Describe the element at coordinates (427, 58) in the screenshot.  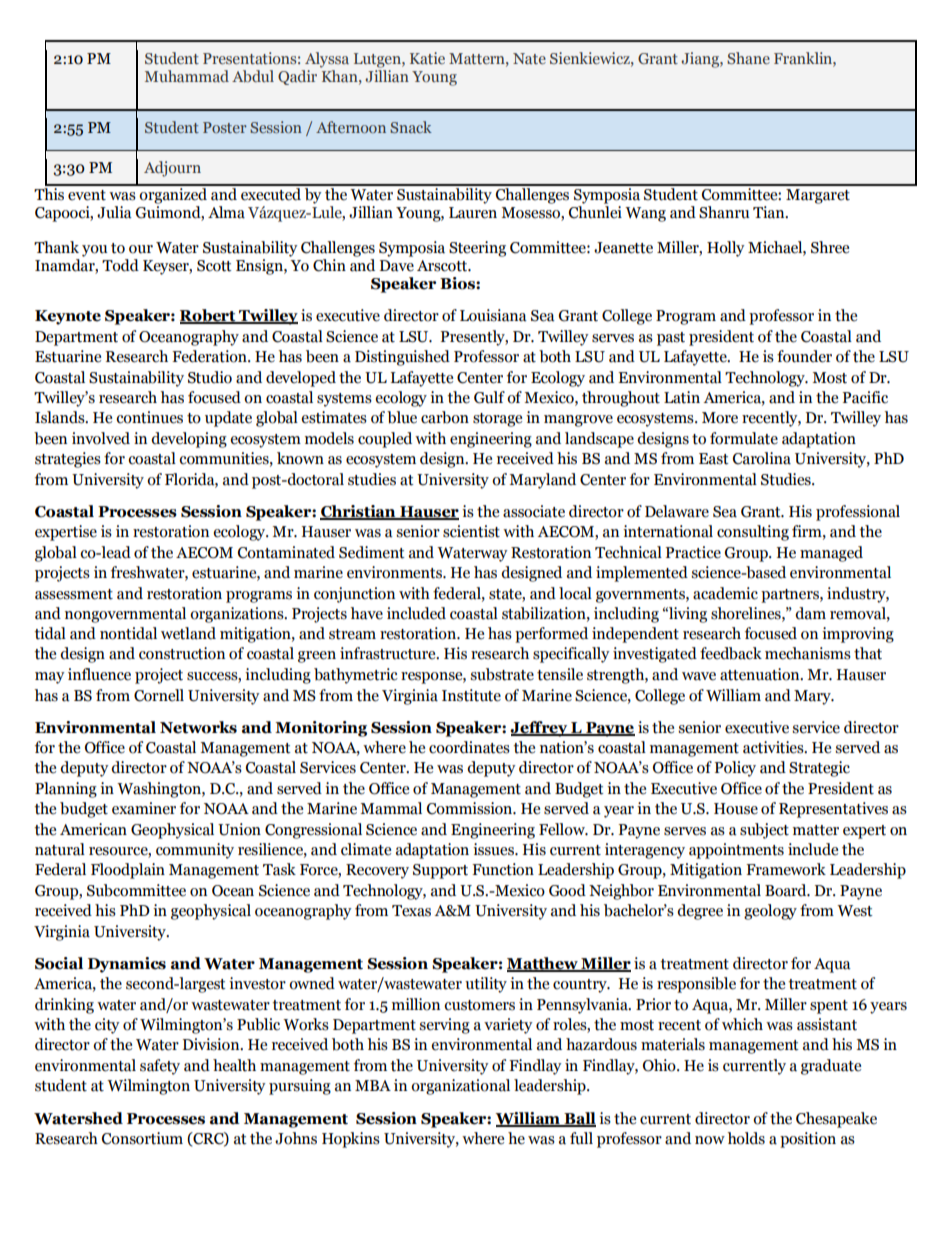
I see `Katie` at that location.
